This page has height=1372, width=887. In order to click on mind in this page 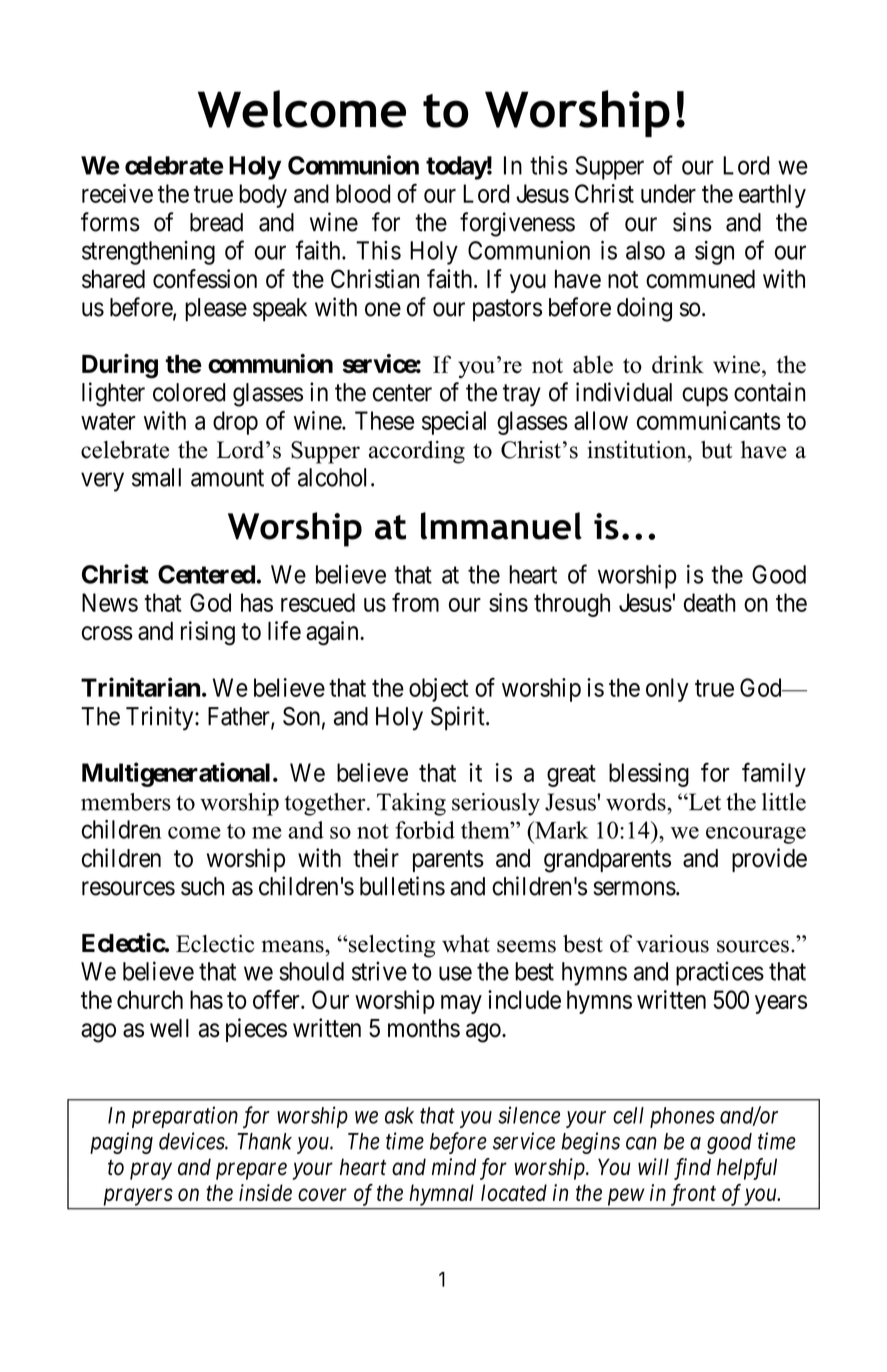, I will do `click(454, 1167)`.
